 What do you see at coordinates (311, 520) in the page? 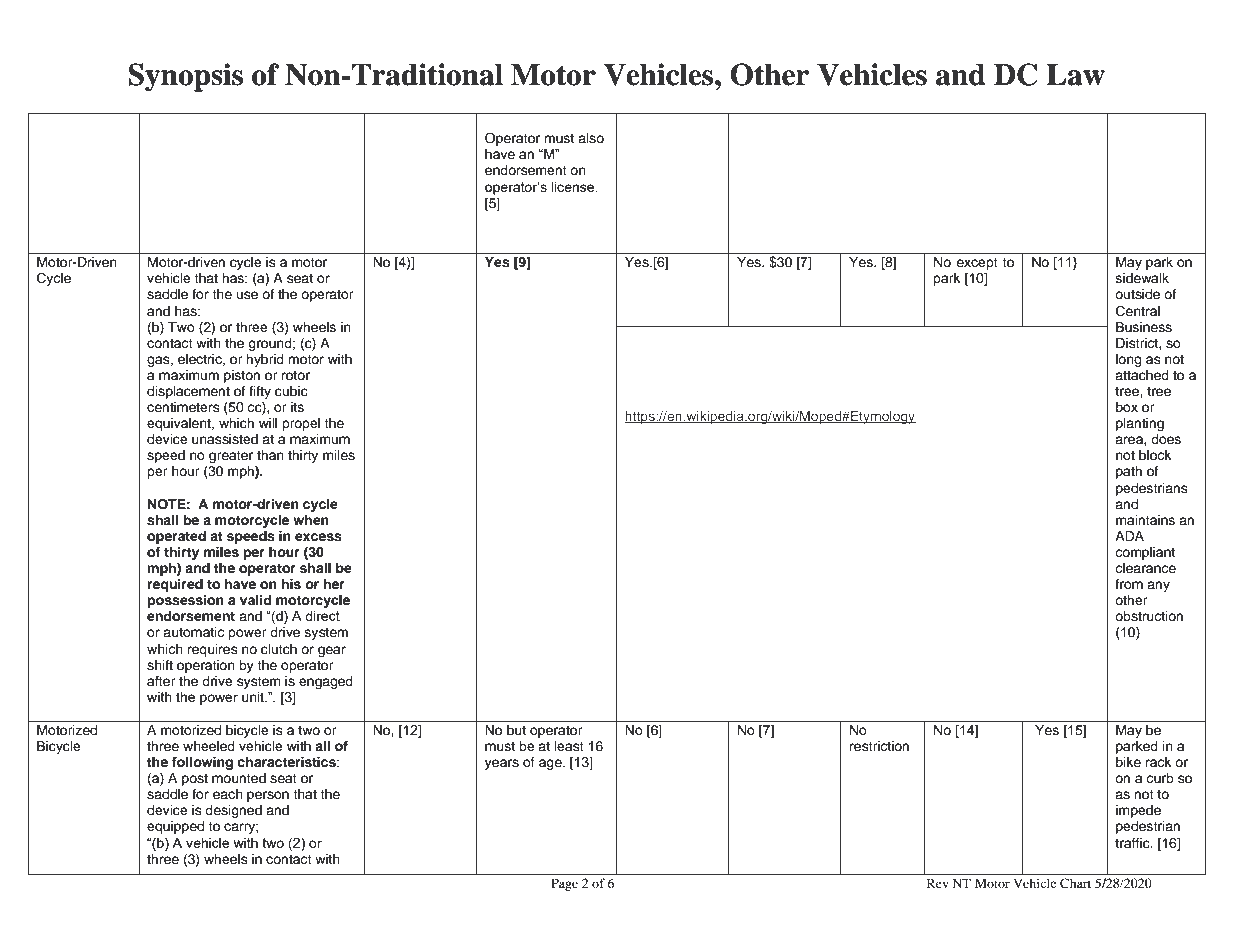
I see `when` at bounding box center [311, 520].
